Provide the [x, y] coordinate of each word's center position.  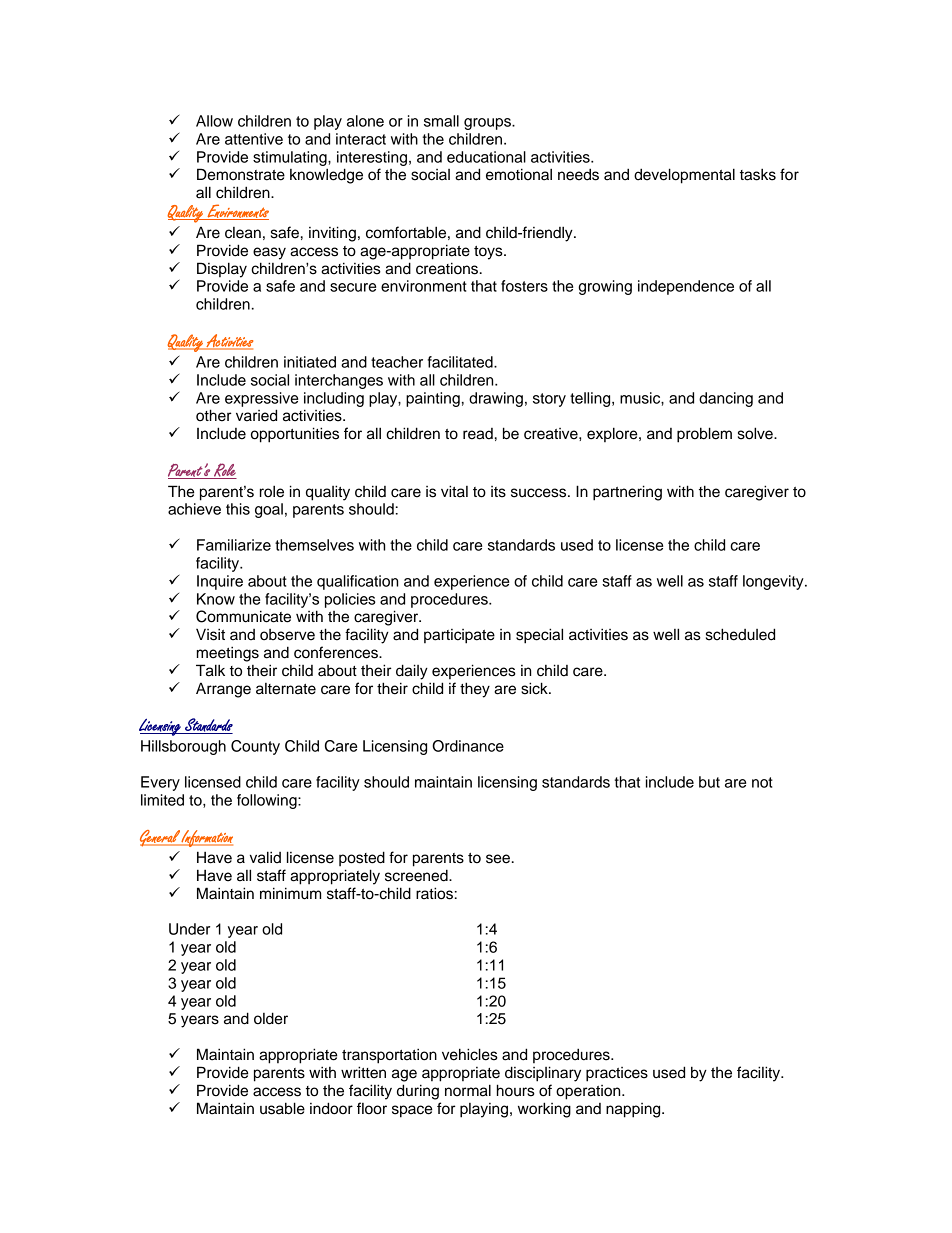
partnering [627, 493]
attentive [254, 139]
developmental [684, 176]
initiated [310, 362]
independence [686, 287]
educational [486, 157]
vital [454, 491]
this [238, 509]
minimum [290, 893]
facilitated [461, 362]
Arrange [223, 690]
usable [282, 1108]
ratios [434, 893]
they [475, 690]
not [762, 782]
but [709, 782]
